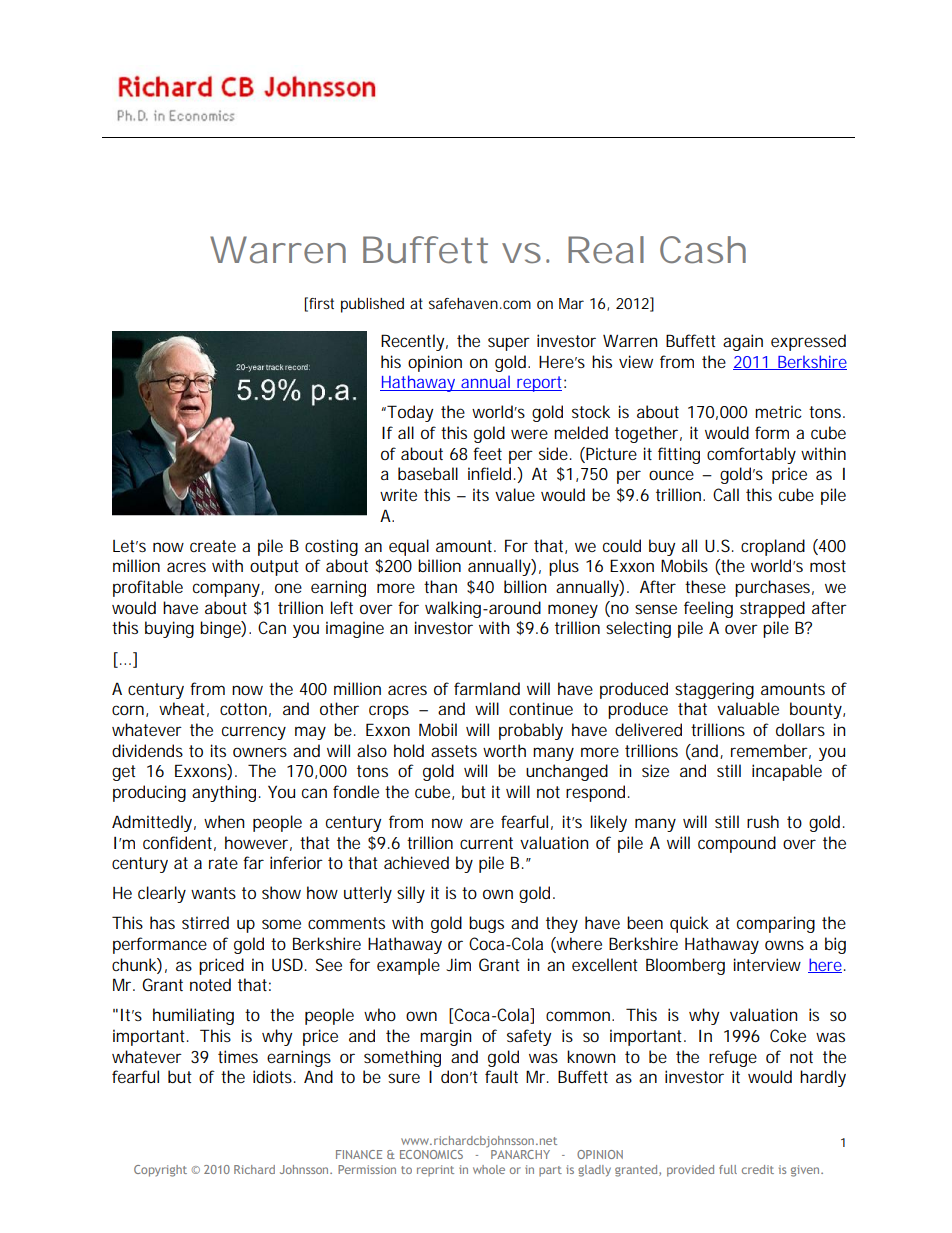  I want to click on current, so click(486, 843).
